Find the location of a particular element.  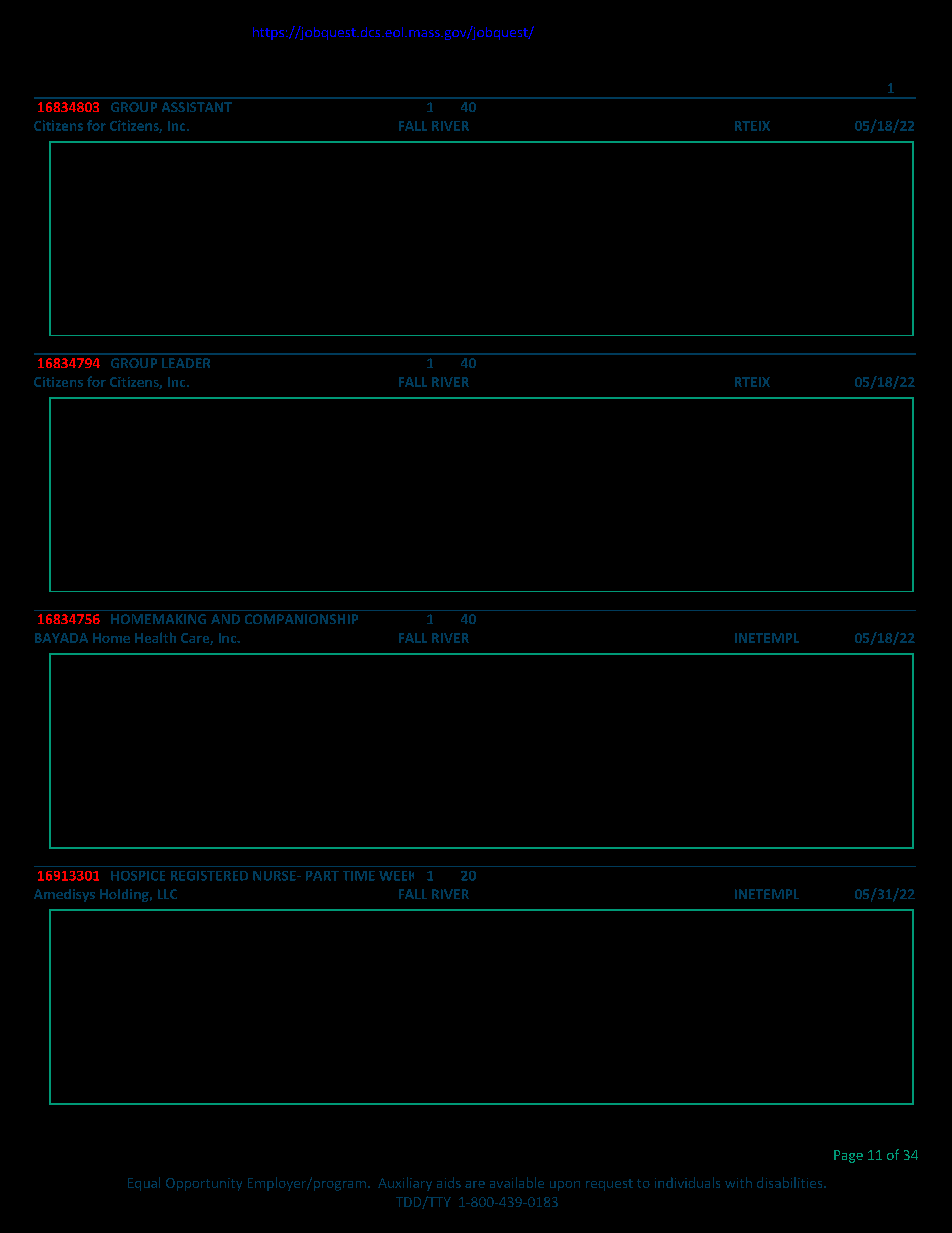

LLC is located at coordinates (167, 894).
